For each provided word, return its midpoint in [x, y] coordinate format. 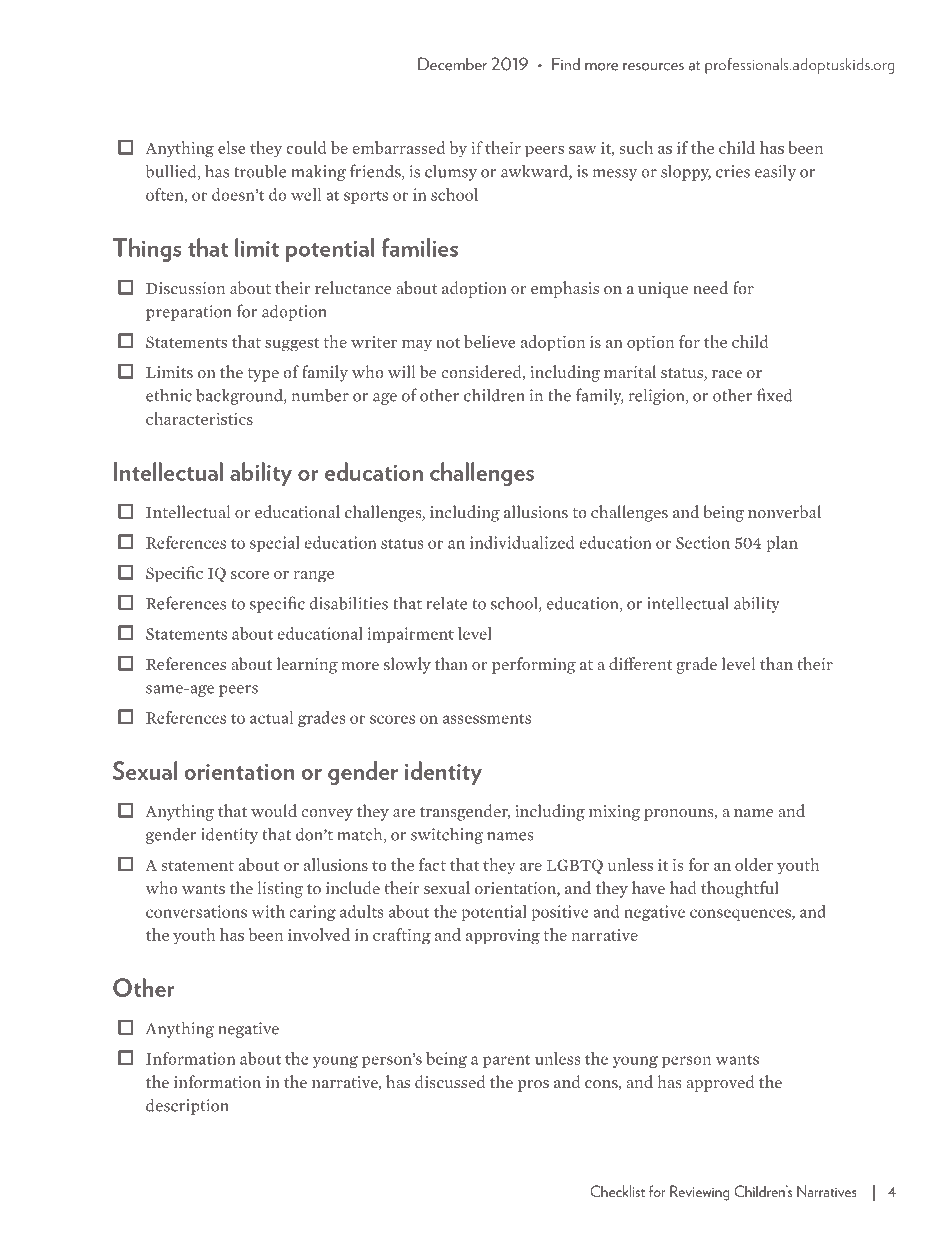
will [401, 371]
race [727, 374]
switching [447, 835]
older [754, 864]
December [452, 64]
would [274, 811]
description [187, 1106]
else [231, 147]
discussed [450, 1082]
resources [653, 67]
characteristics [199, 418]
